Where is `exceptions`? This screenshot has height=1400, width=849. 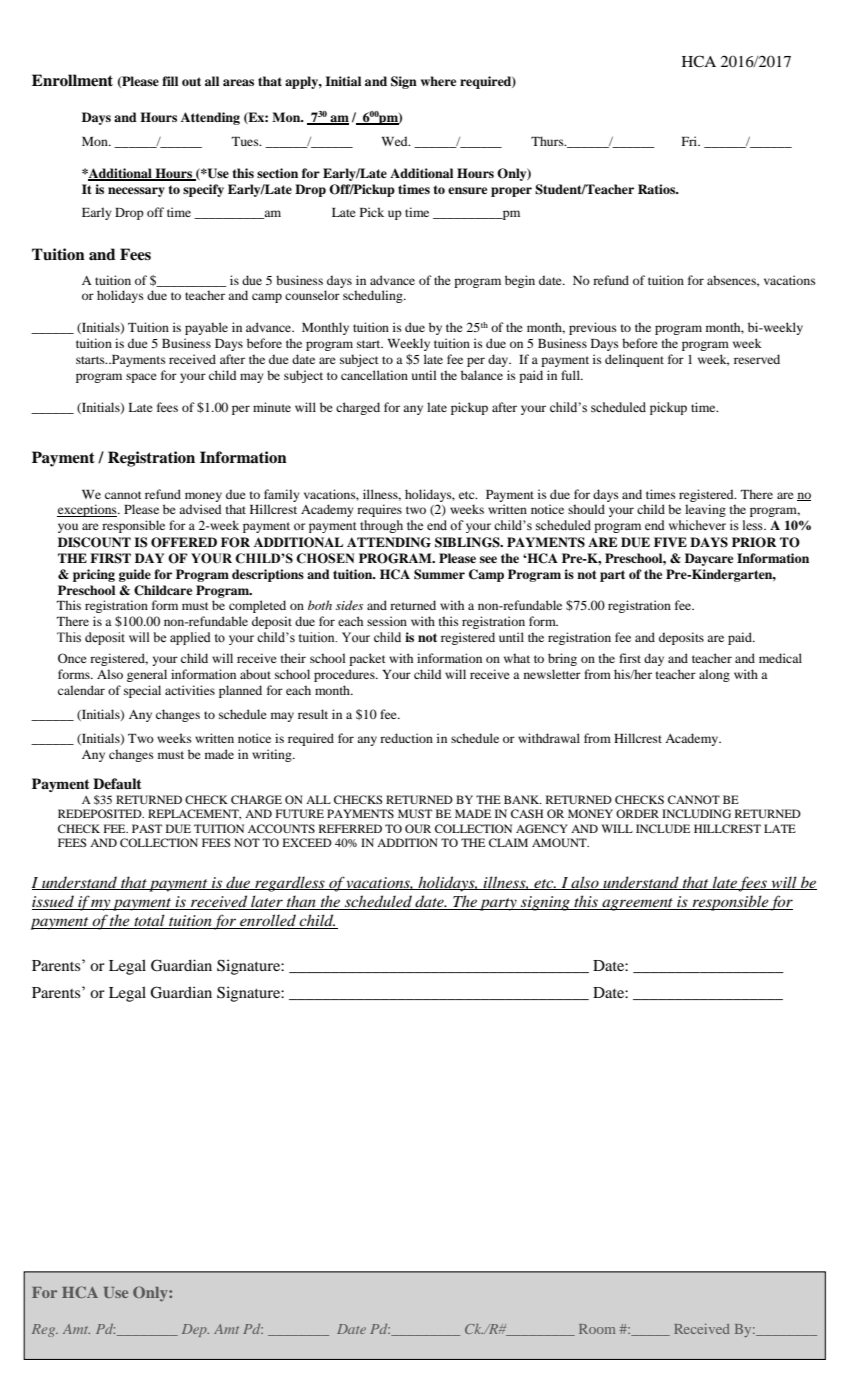
exceptions is located at coordinates (88, 510).
